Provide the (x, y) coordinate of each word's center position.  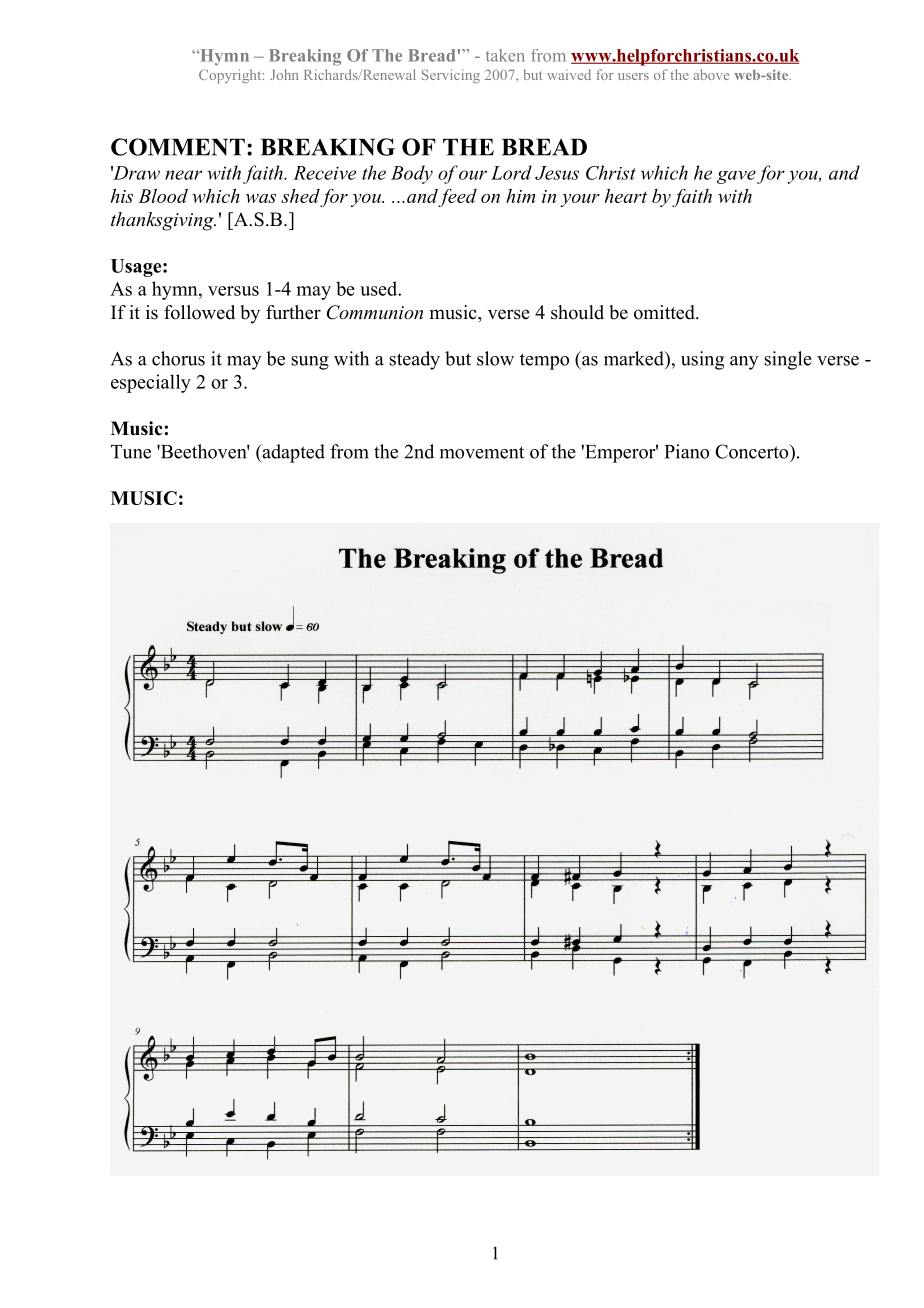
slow (495, 358)
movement (482, 452)
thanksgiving (163, 221)
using (702, 360)
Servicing (451, 76)
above (711, 74)
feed (457, 197)
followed (199, 312)
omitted (665, 312)
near (183, 175)
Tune (131, 452)
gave (736, 177)
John (284, 74)
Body (412, 174)
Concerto (753, 451)
